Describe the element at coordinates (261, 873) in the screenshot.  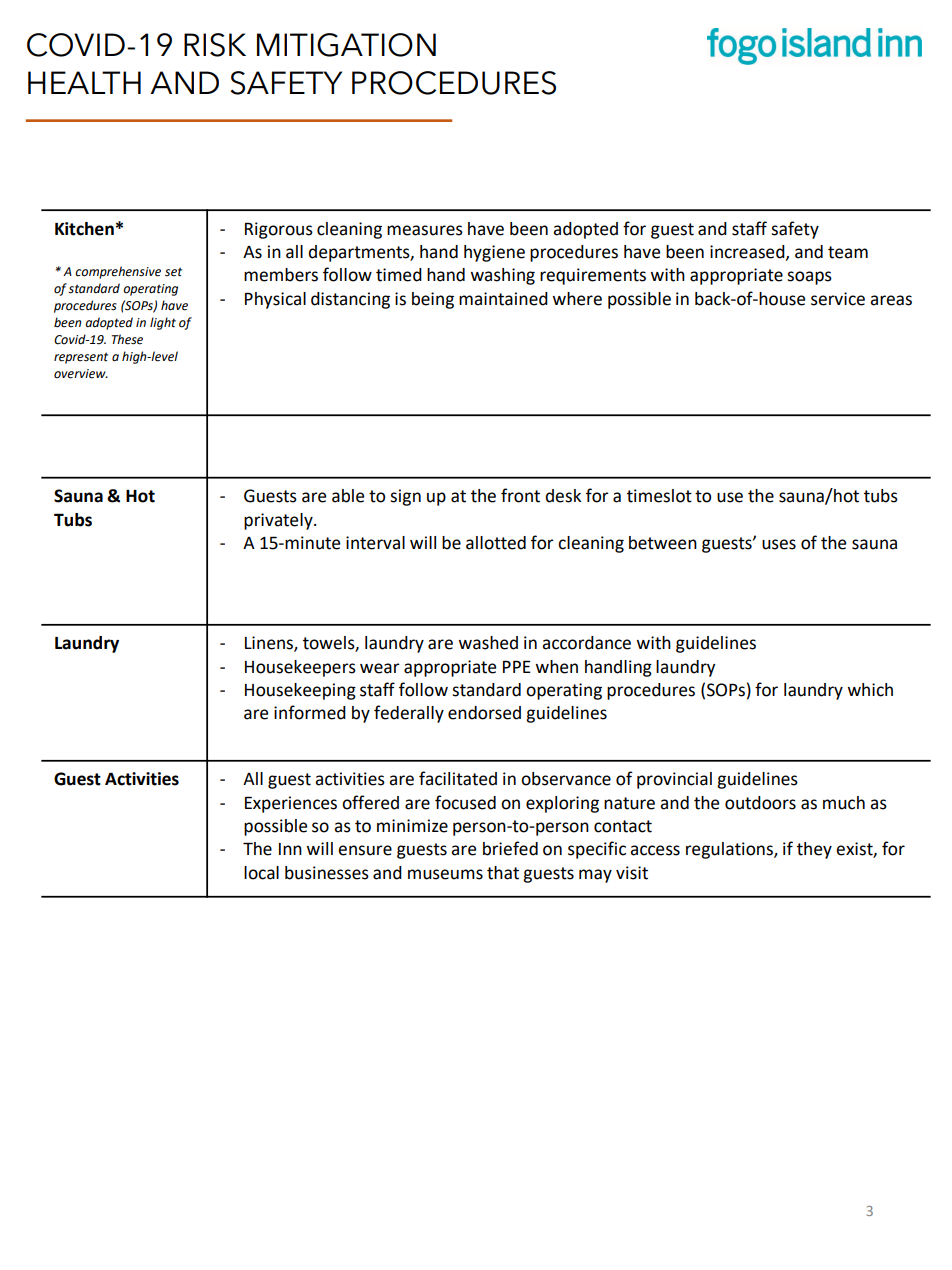
I see `local` at that location.
